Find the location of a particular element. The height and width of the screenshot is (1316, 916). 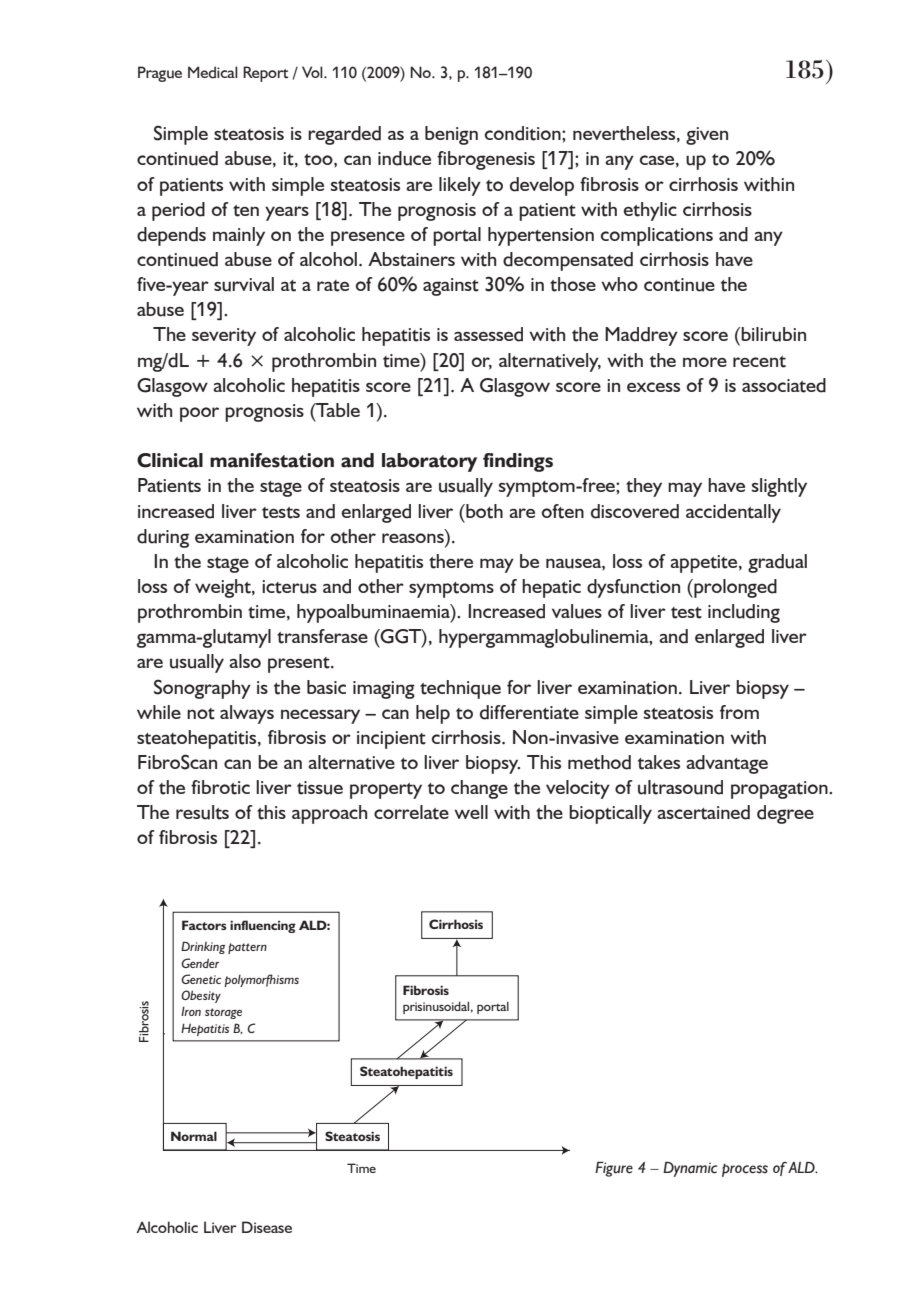

Disease is located at coordinates (267, 1227).
